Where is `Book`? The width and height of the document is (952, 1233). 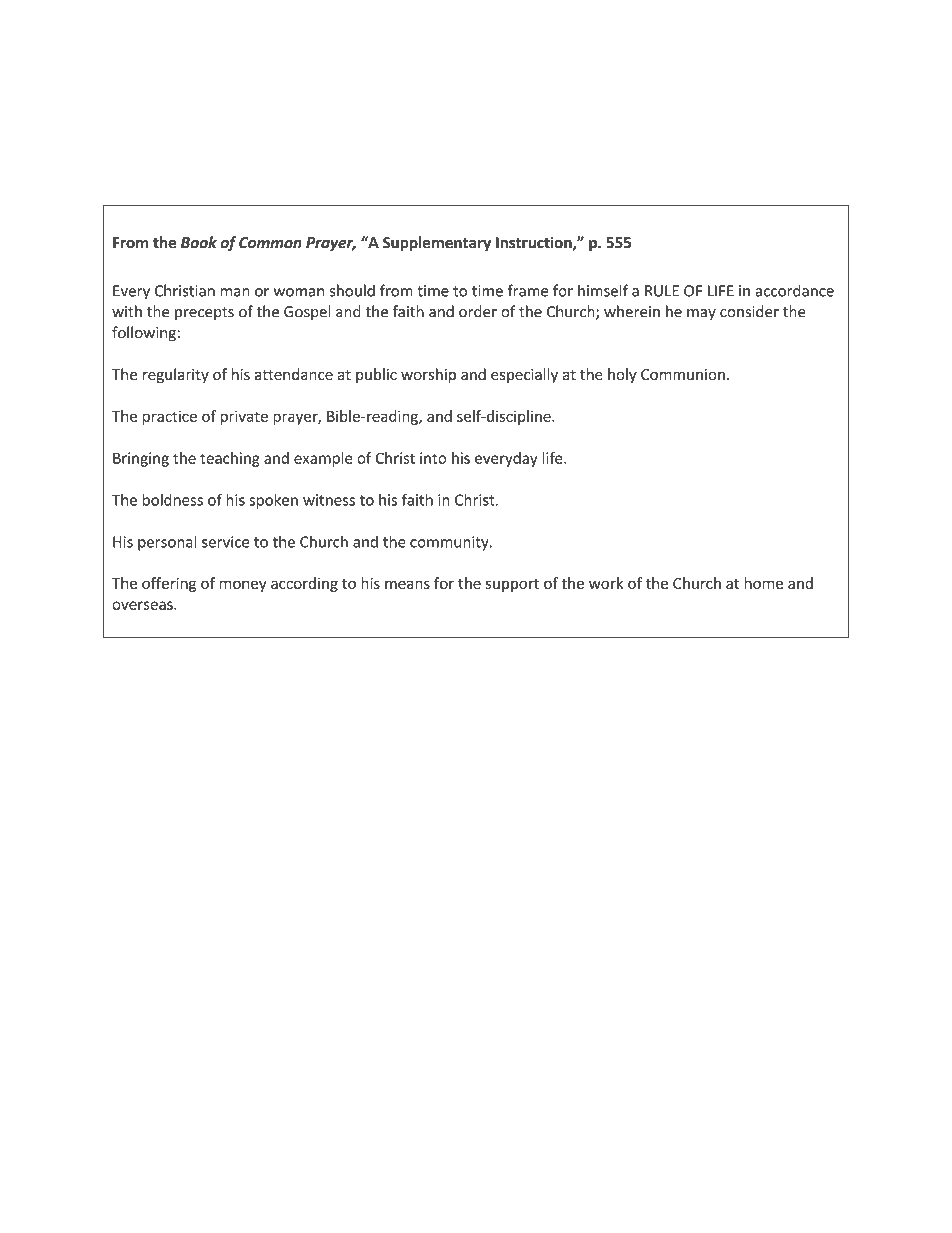
Book is located at coordinates (199, 242).
